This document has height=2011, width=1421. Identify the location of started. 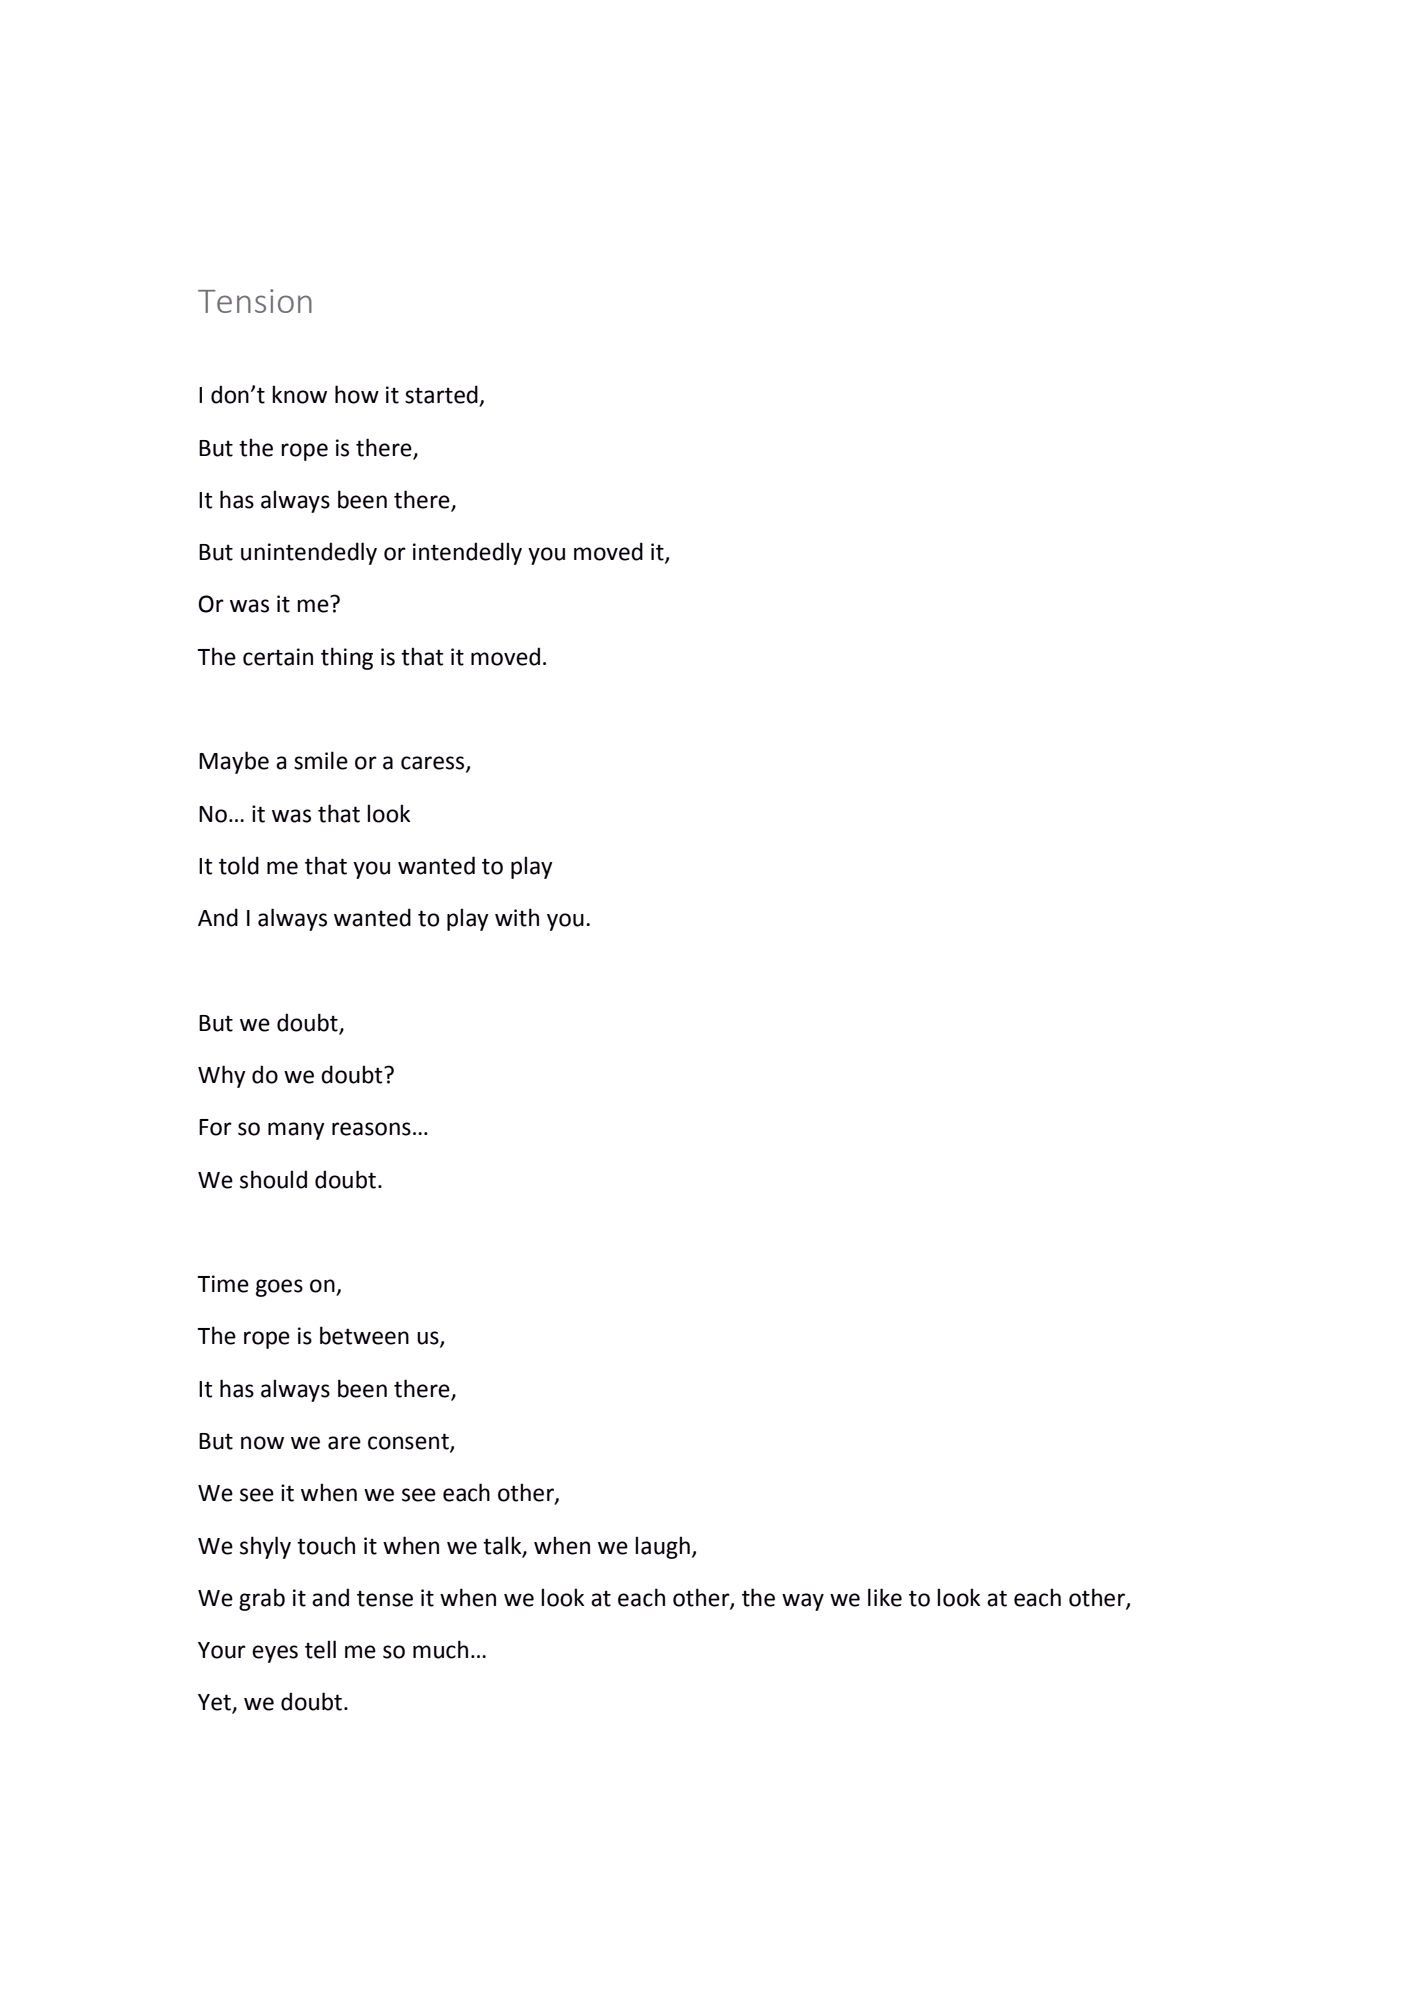
(442, 395).
